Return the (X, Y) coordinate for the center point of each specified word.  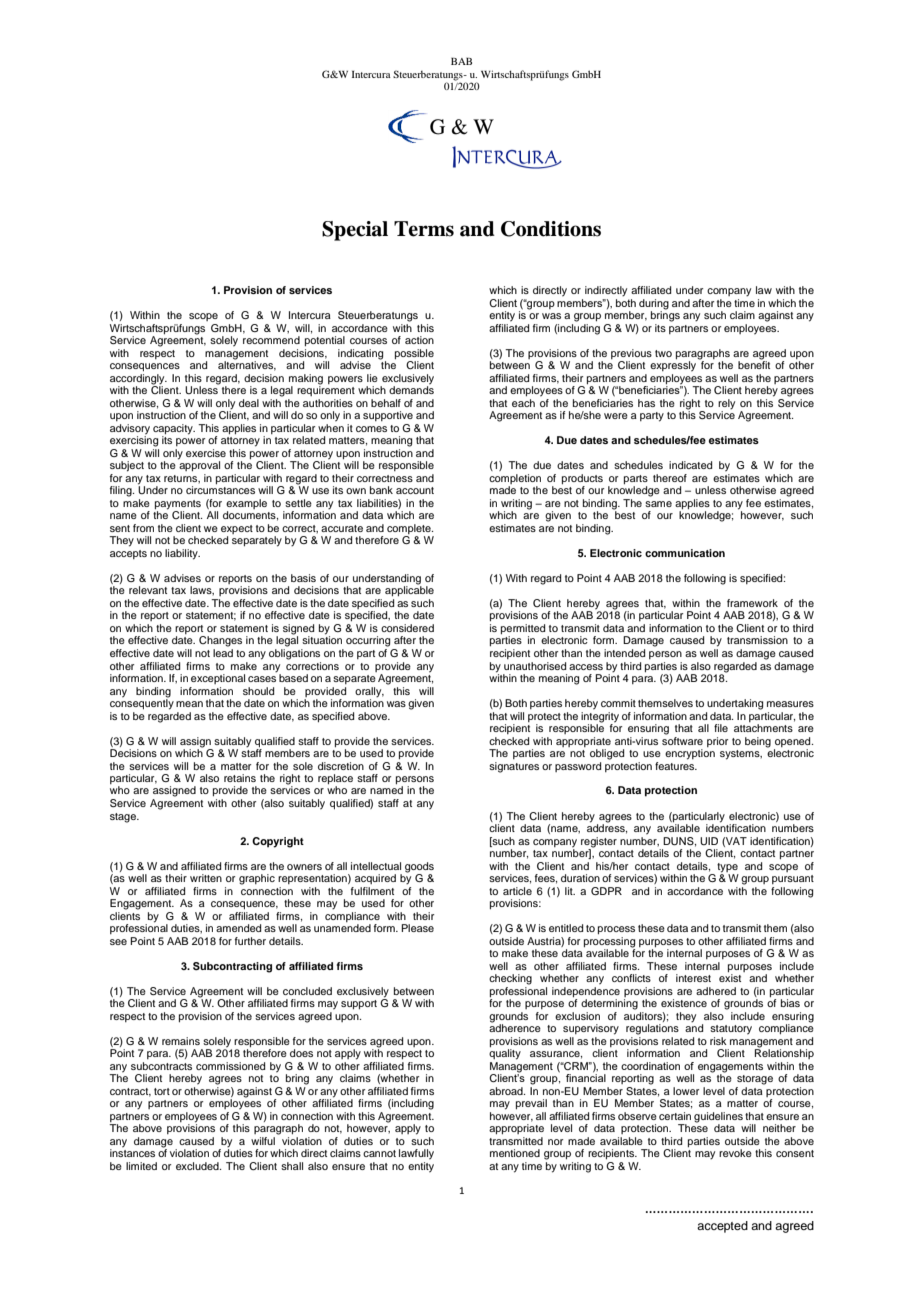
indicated (690, 465)
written (206, 878)
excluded (198, 1166)
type (727, 868)
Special (355, 231)
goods (419, 867)
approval (199, 465)
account (415, 490)
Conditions (551, 229)
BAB (461, 61)
